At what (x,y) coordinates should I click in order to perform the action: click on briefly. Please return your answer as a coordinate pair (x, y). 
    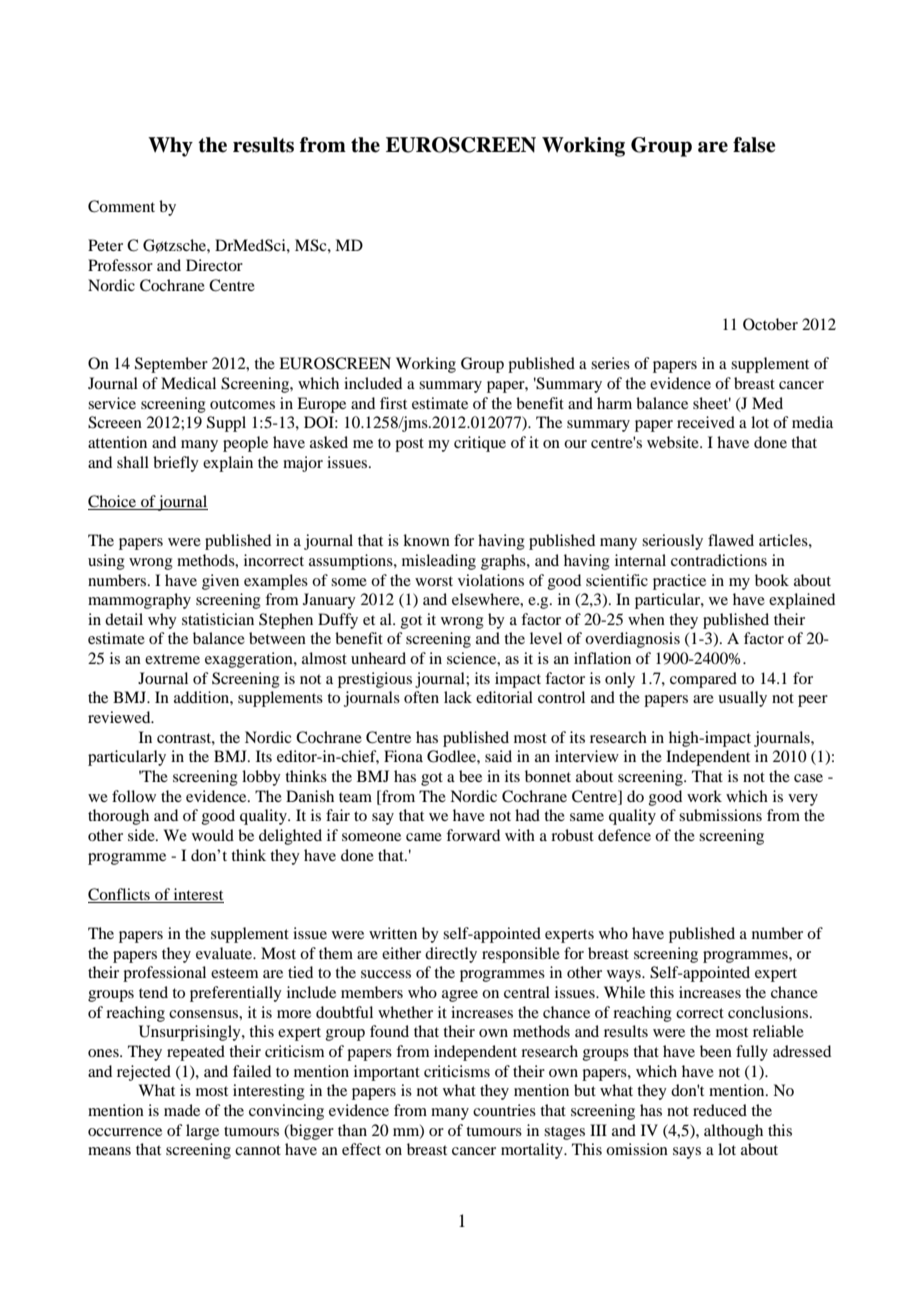
    Looking at the image, I should click on (176, 464).
